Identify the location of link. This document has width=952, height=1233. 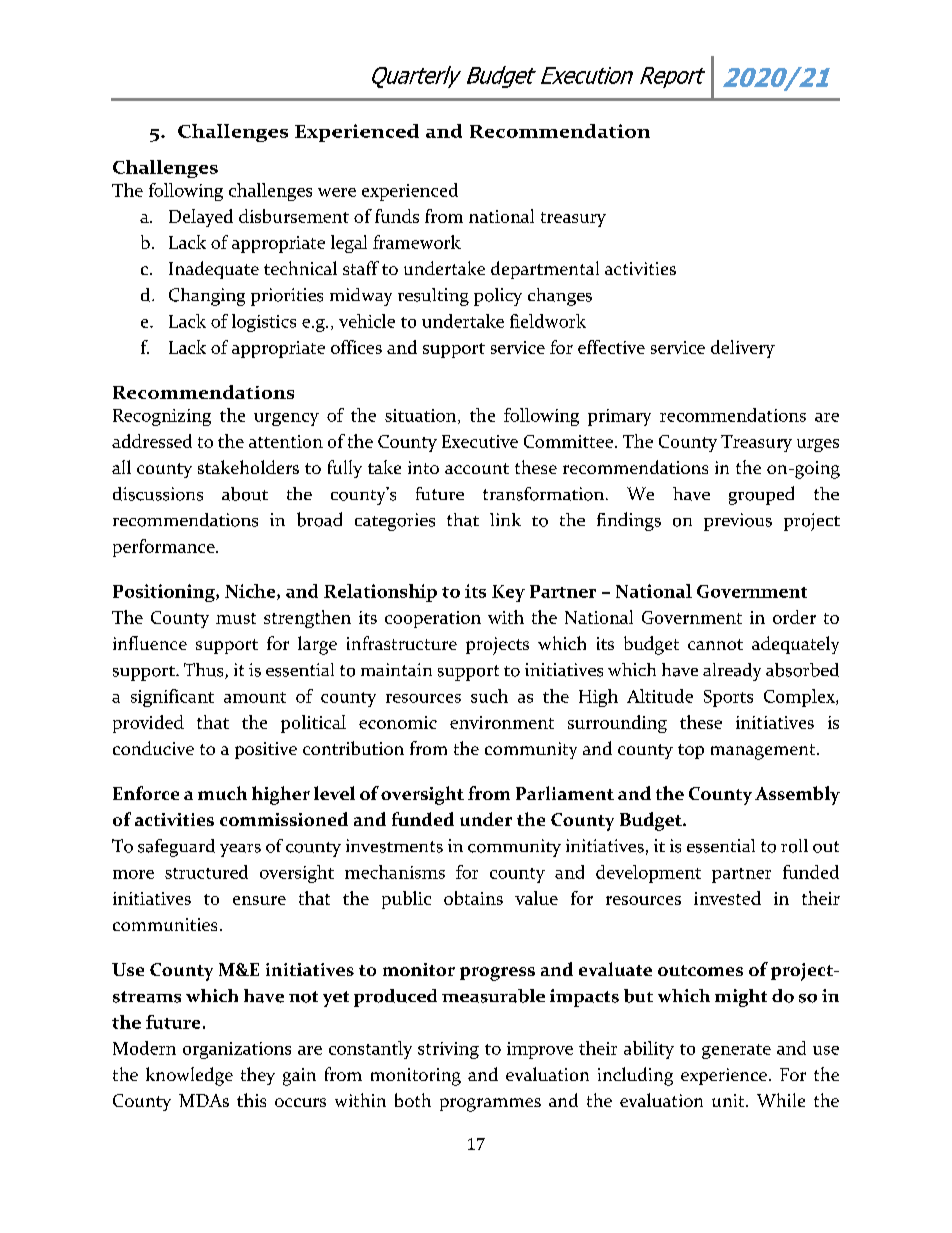
(505, 519).
